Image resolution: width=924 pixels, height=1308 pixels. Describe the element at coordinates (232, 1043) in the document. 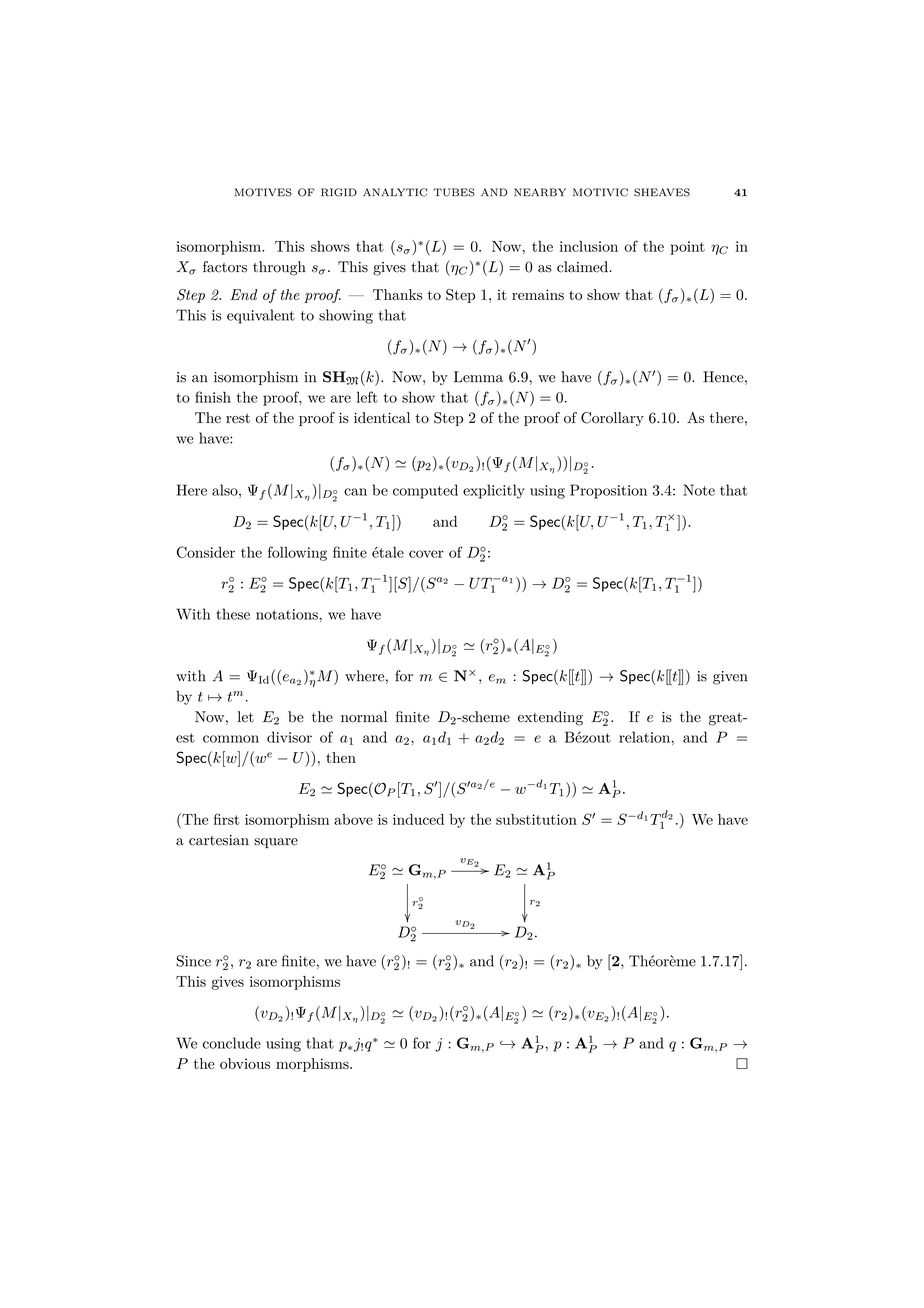

I see `conclude` at that location.
